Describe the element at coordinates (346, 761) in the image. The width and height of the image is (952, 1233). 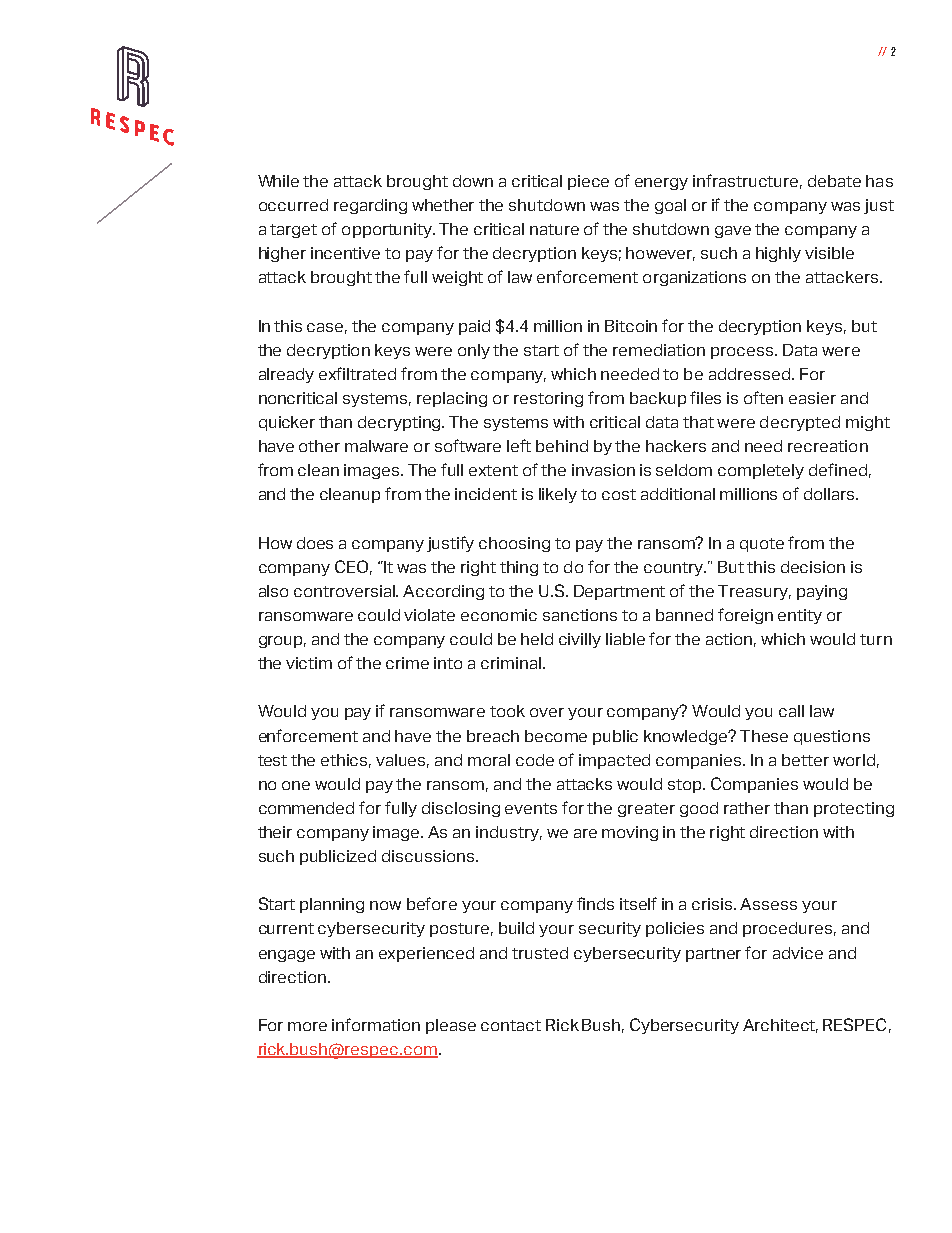
I see `ethics` at that location.
